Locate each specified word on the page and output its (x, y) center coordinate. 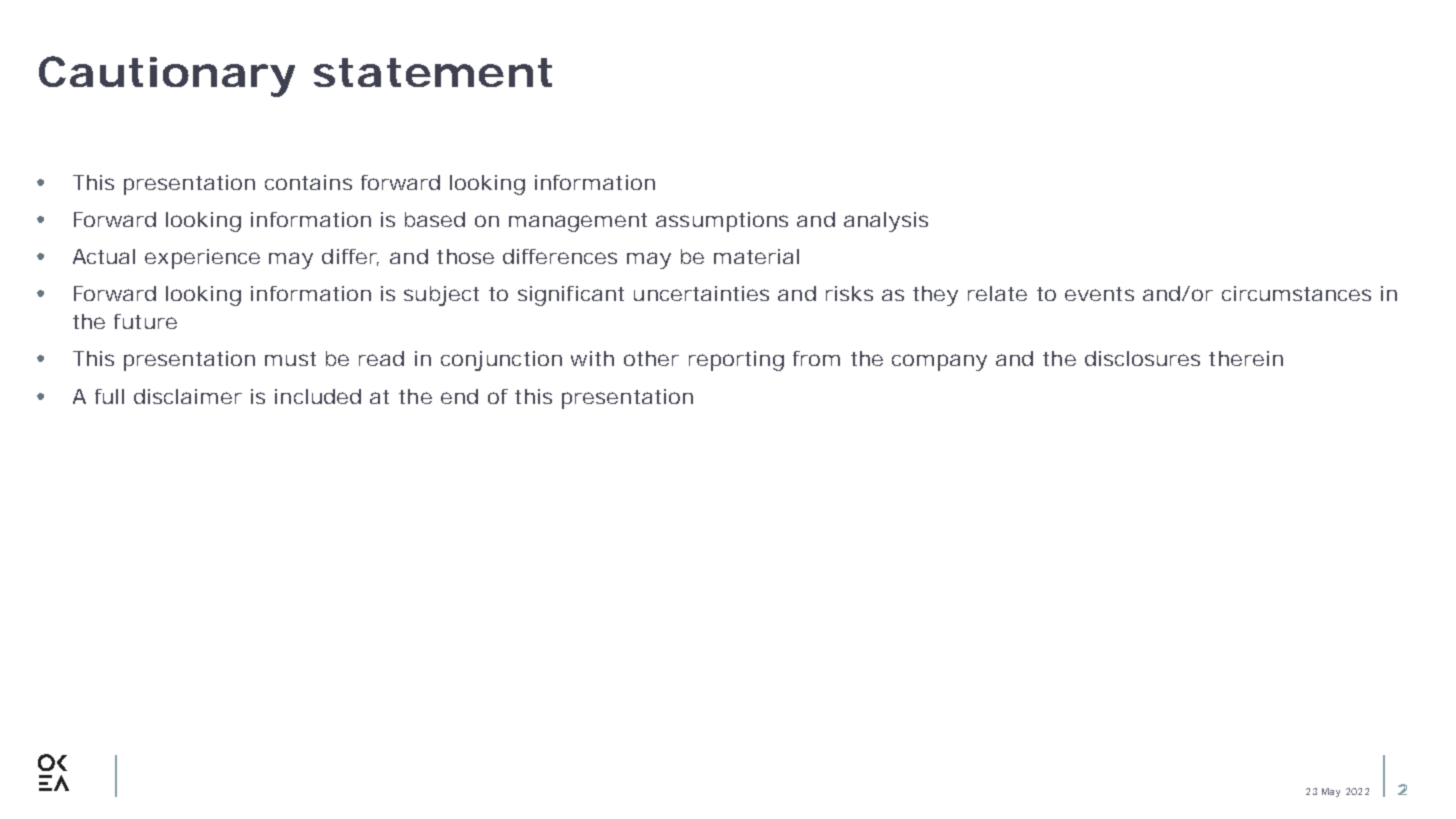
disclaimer (188, 396)
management (578, 222)
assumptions (722, 222)
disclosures (1142, 358)
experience (202, 259)
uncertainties (701, 293)
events (1099, 294)
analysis (886, 222)
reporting (736, 361)
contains (308, 182)
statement (433, 72)
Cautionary (167, 76)
